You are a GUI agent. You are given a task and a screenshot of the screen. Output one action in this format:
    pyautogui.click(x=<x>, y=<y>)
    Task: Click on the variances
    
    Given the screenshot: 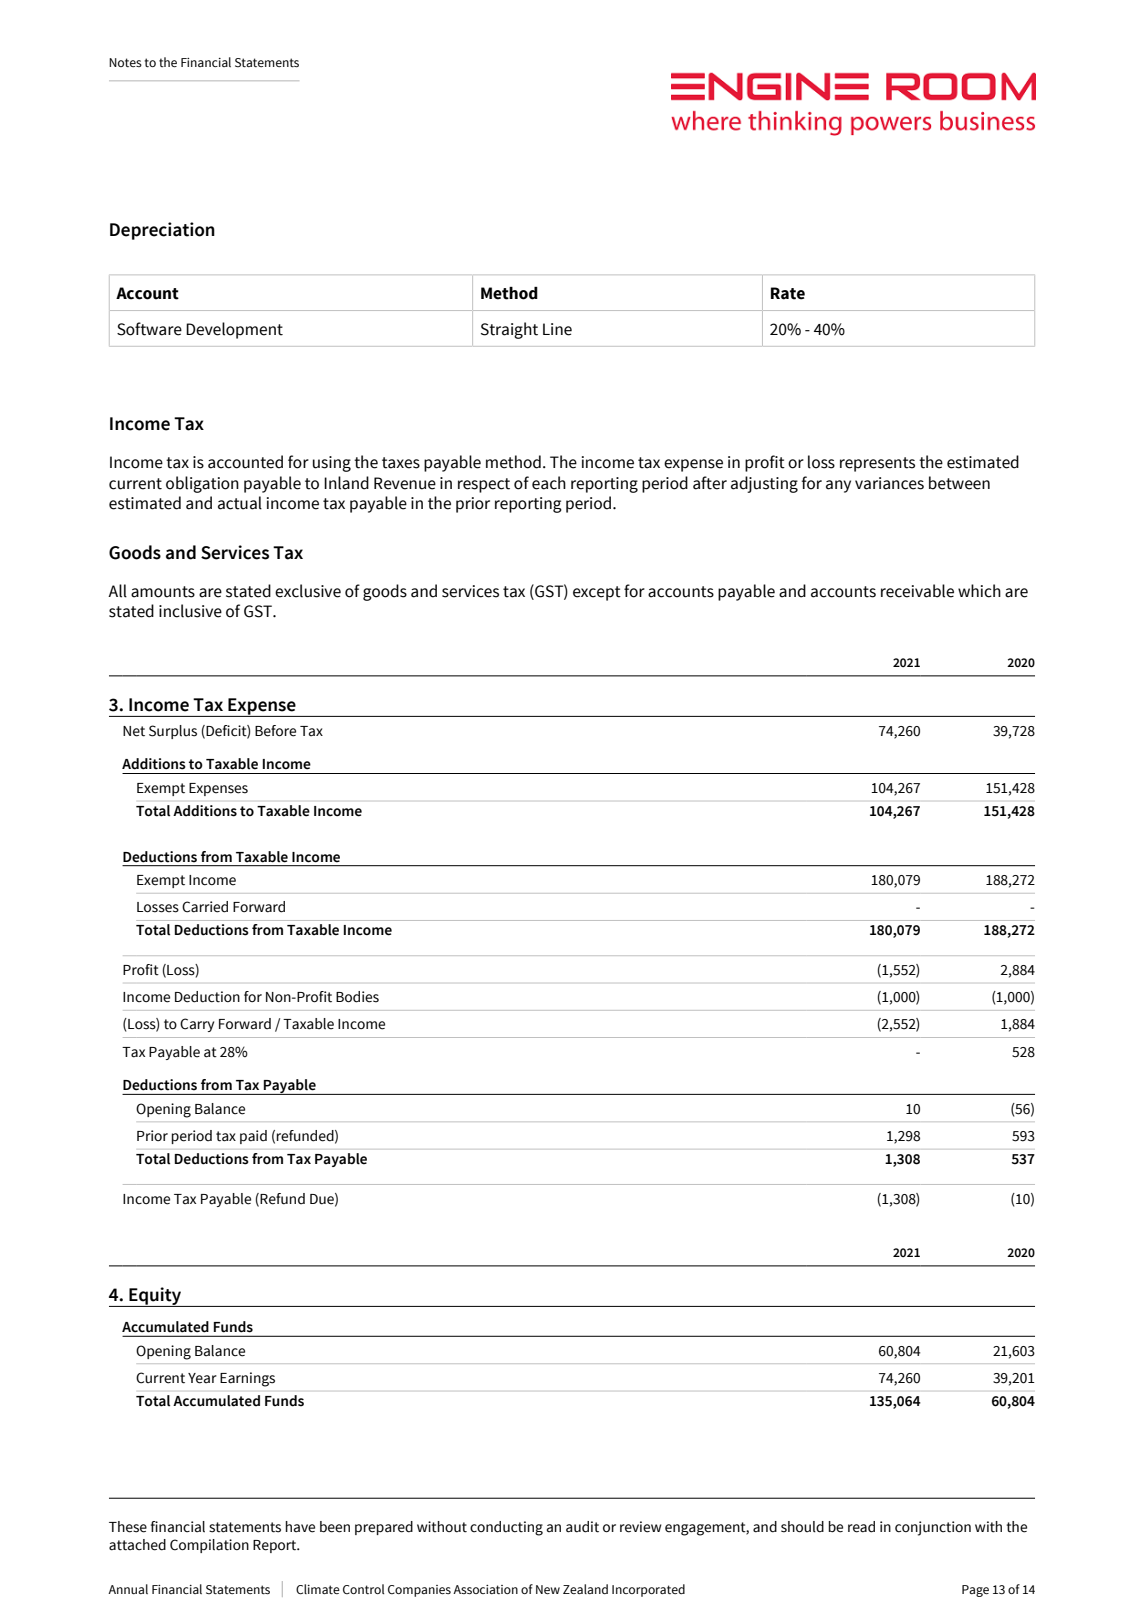 What is the action you would take?
    pyautogui.click(x=889, y=483)
